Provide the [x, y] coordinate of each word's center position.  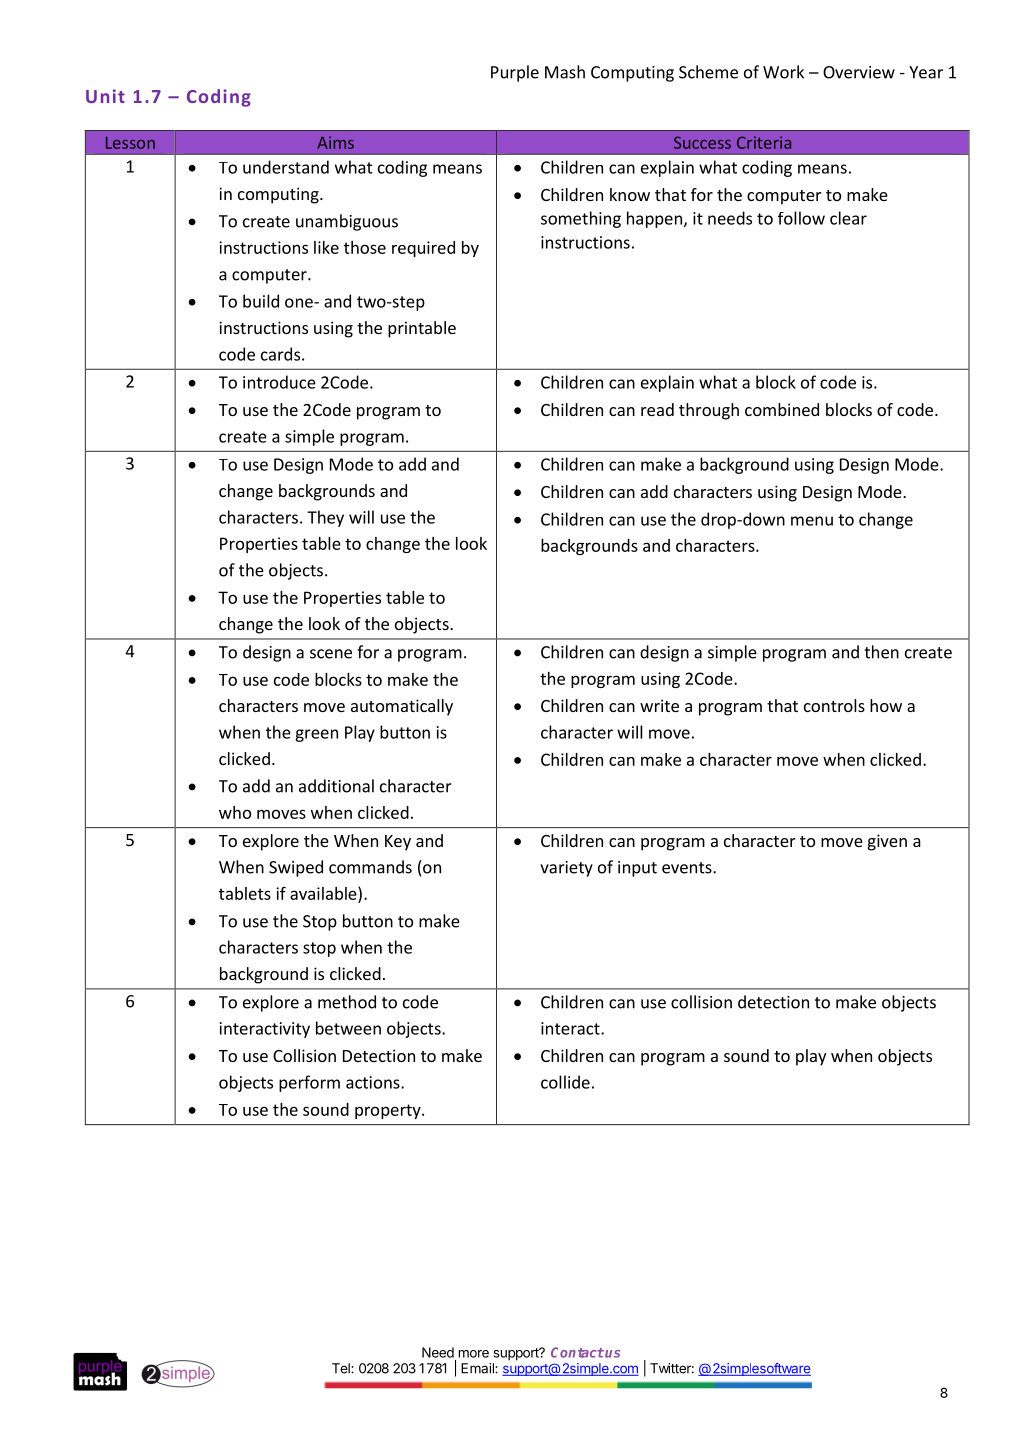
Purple [515, 73]
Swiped [296, 868]
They [325, 518]
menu [812, 521]
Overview [859, 72]
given [887, 842]
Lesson [130, 143]
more [474, 1354]
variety [566, 869]
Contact [577, 1352]
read [657, 409]
